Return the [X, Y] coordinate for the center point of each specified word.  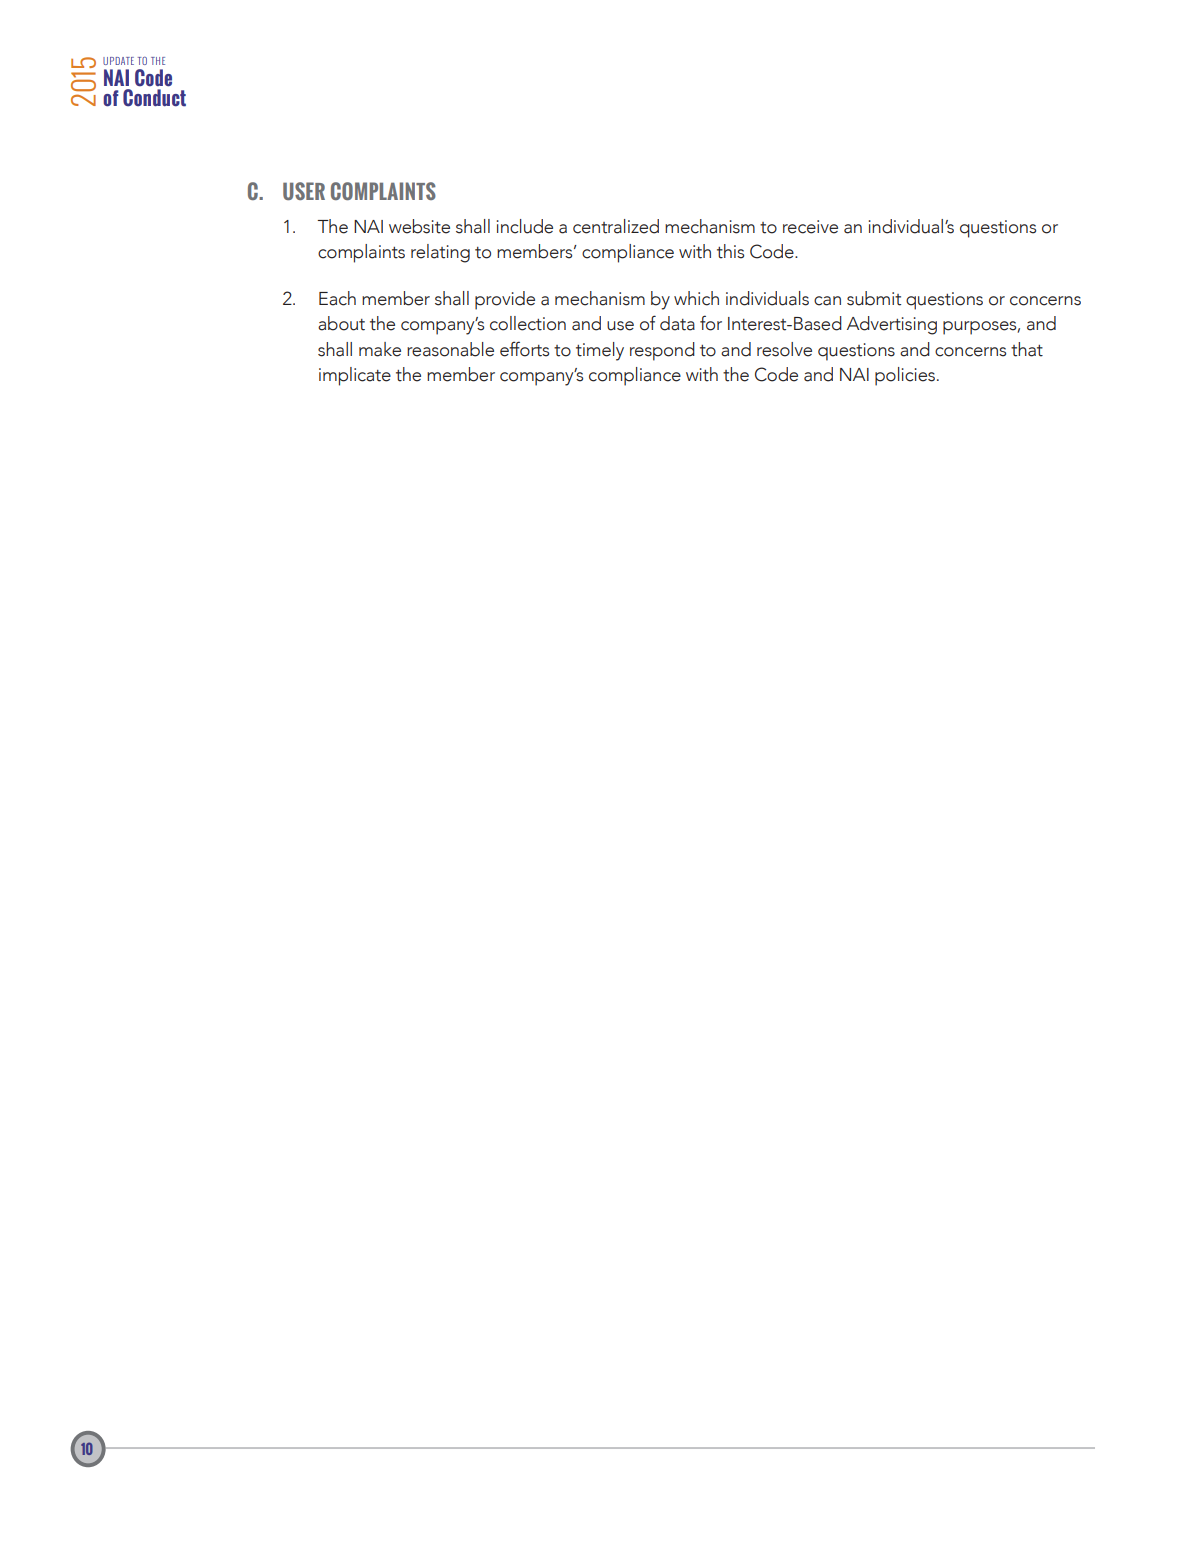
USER [304, 191]
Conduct [154, 98]
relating [440, 253]
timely [600, 351]
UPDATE [118, 61]
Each [337, 298]
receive [810, 227]
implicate [355, 376]
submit [874, 298]
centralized [616, 226]
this [730, 251]
